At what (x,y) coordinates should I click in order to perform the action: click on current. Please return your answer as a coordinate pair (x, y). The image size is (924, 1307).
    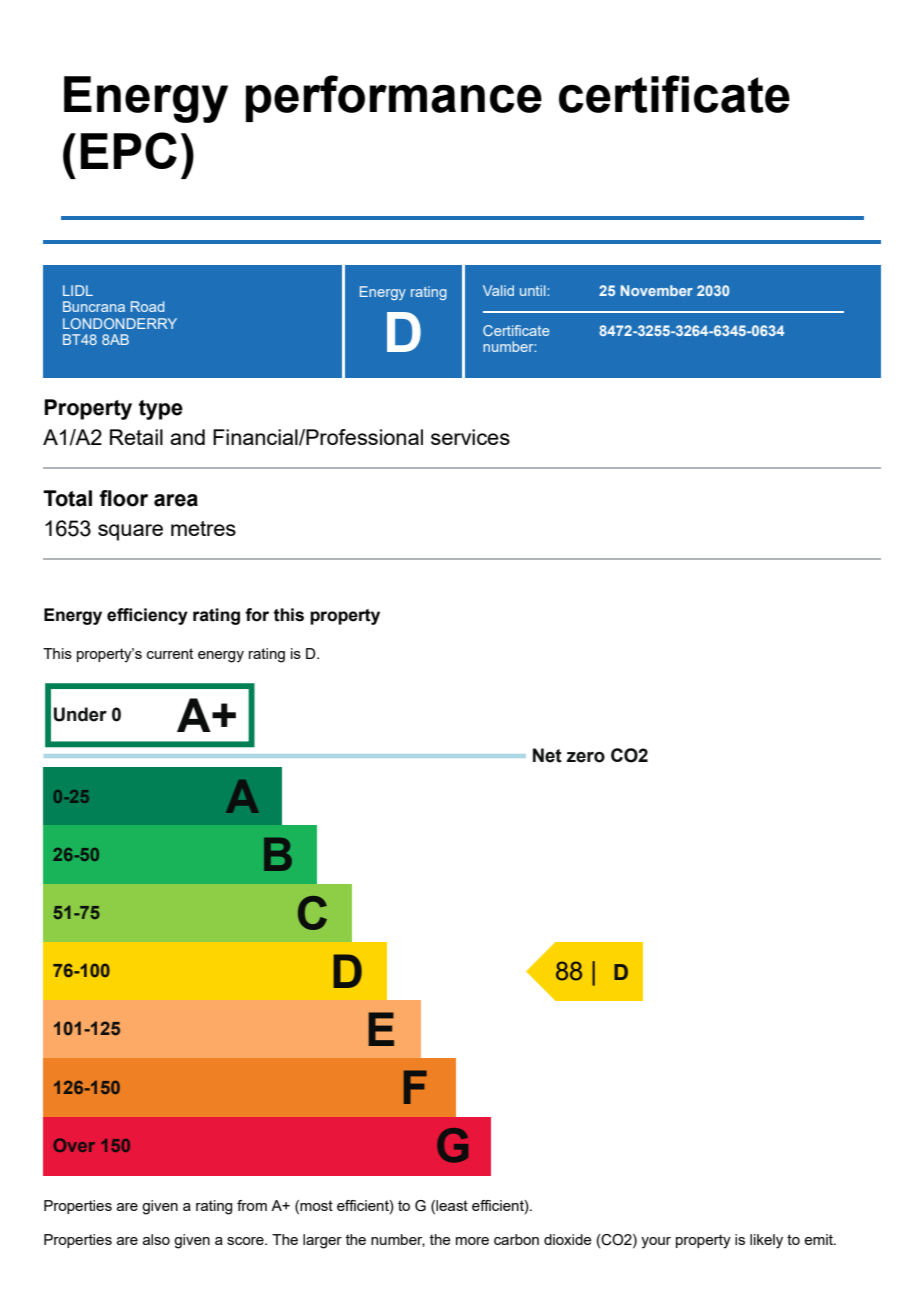
    Looking at the image, I should click on (170, 653).
